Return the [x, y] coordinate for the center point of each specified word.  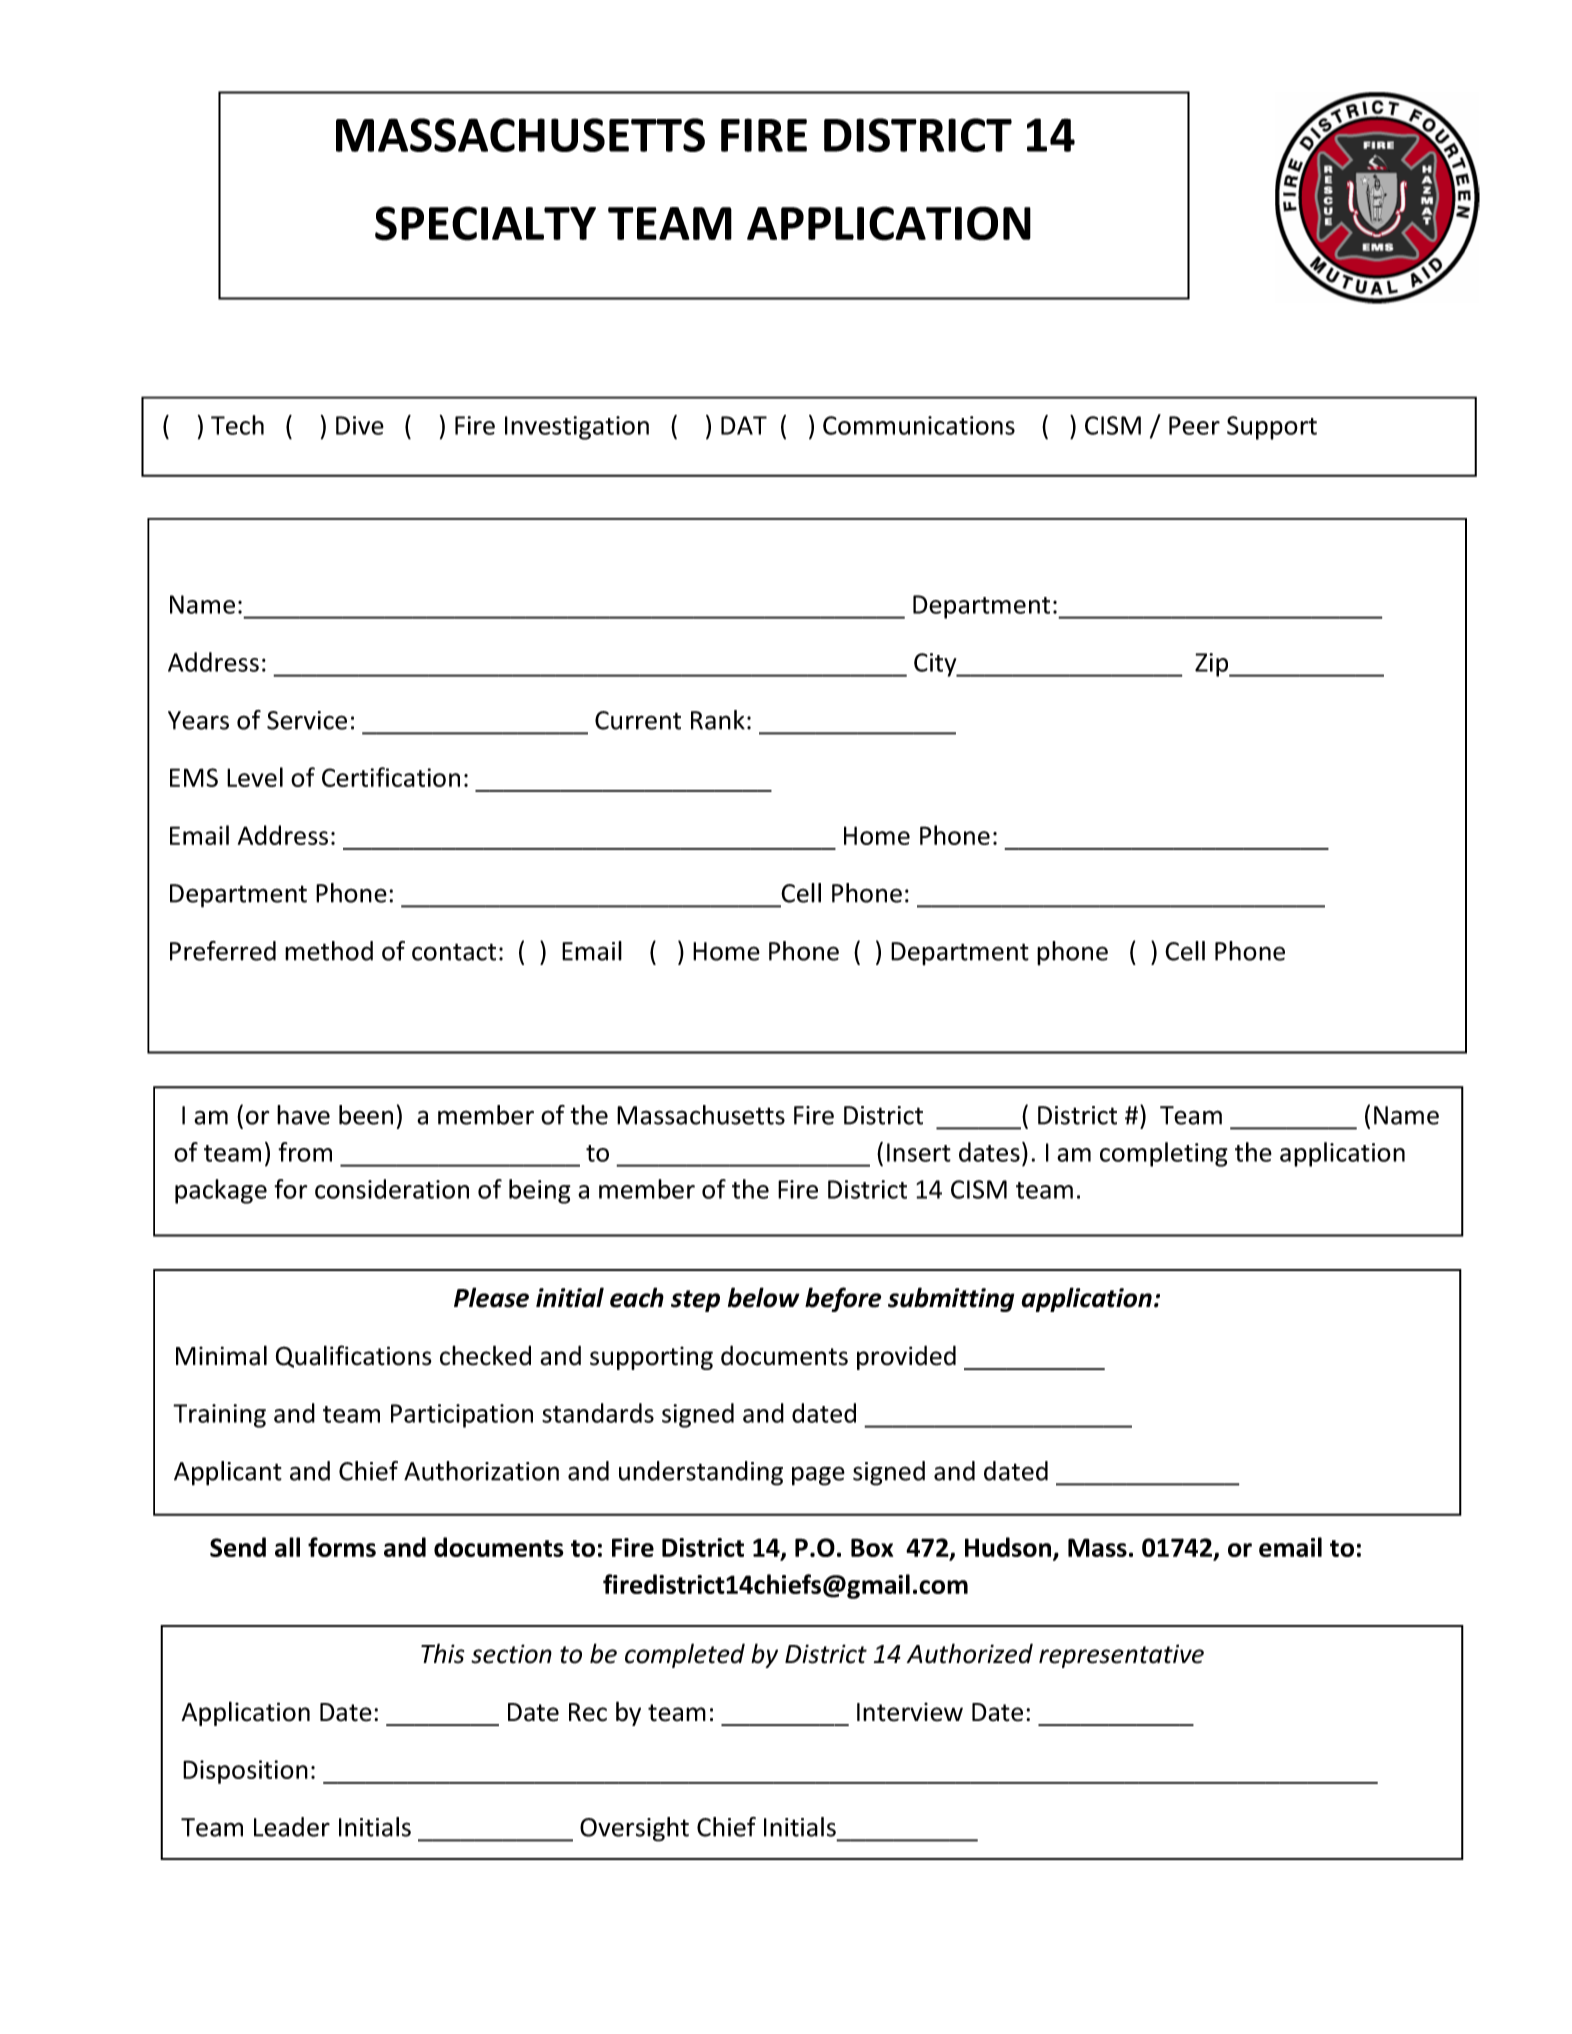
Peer [1194, 425]
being [540, 1191]
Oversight [634, 1829]
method [329, 951]
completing [1164, 1154]
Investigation [577, 428]
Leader [292, 1827]
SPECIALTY [485, 223]
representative [1121, 1656]
